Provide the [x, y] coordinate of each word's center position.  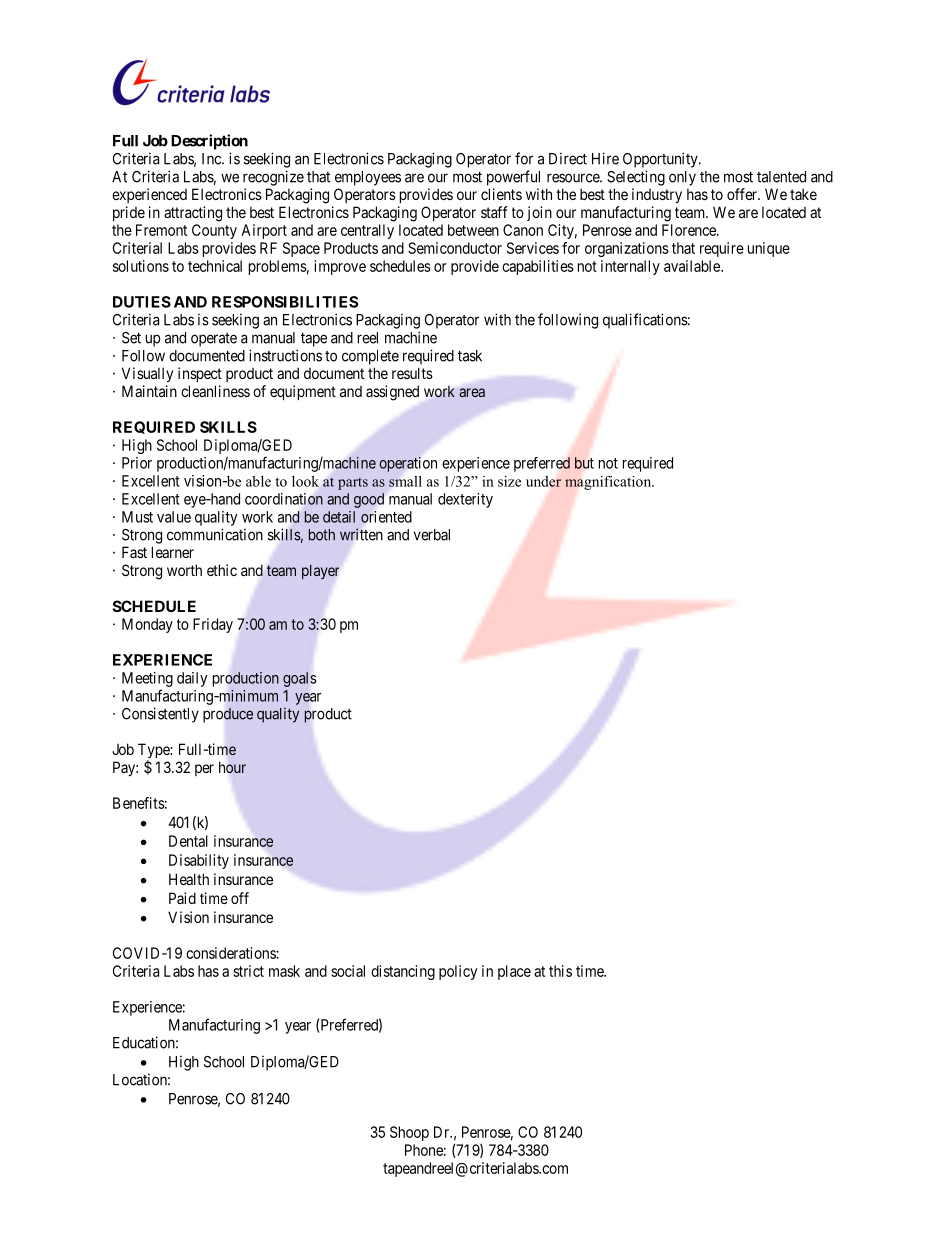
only [682, 178]
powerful [513, 178]
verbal [432, 535]
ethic [222, 570]
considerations [231, 953]
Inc [212, 159]
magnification [609, 482]
